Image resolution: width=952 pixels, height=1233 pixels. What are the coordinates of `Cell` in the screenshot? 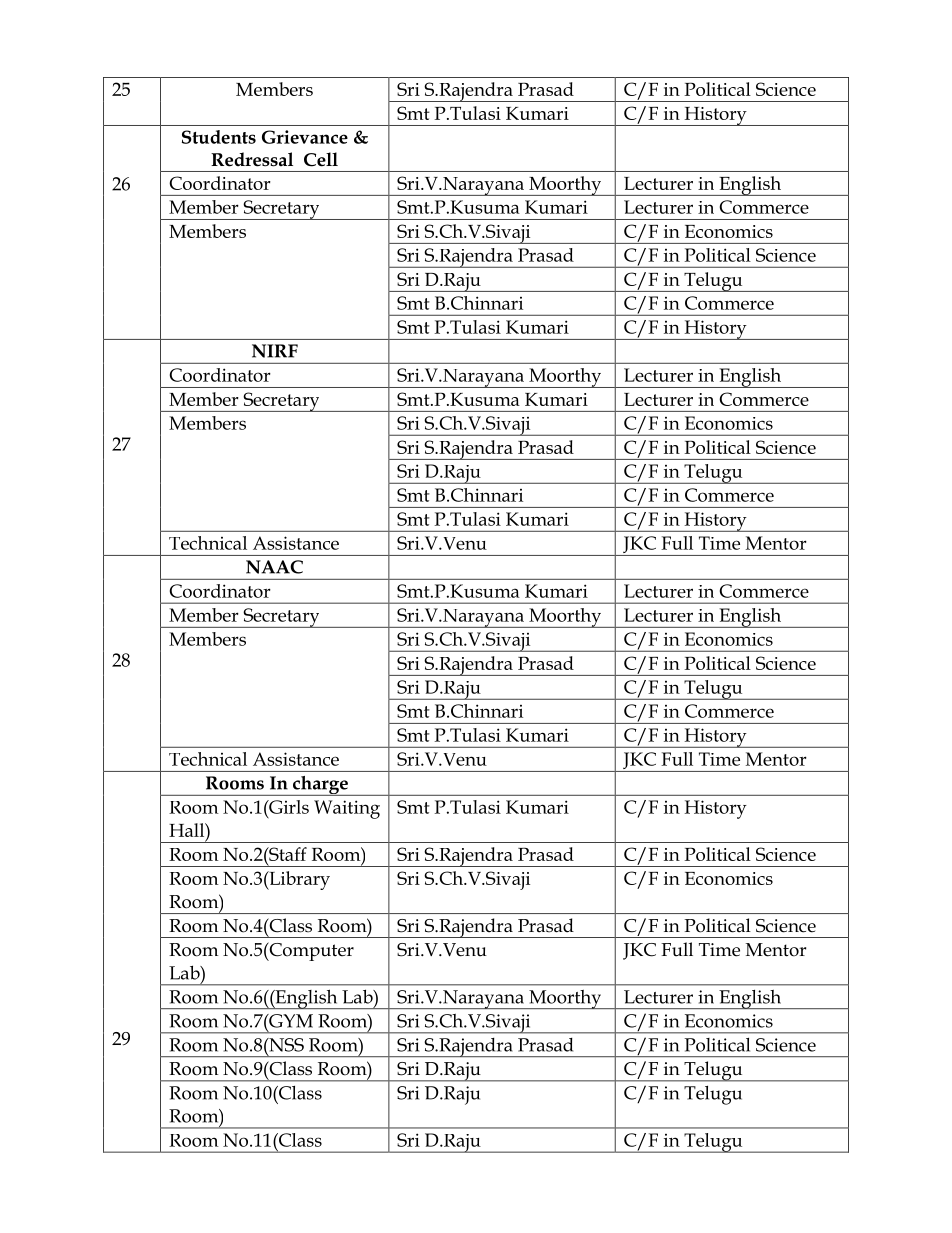 It's located at (321, 159).
